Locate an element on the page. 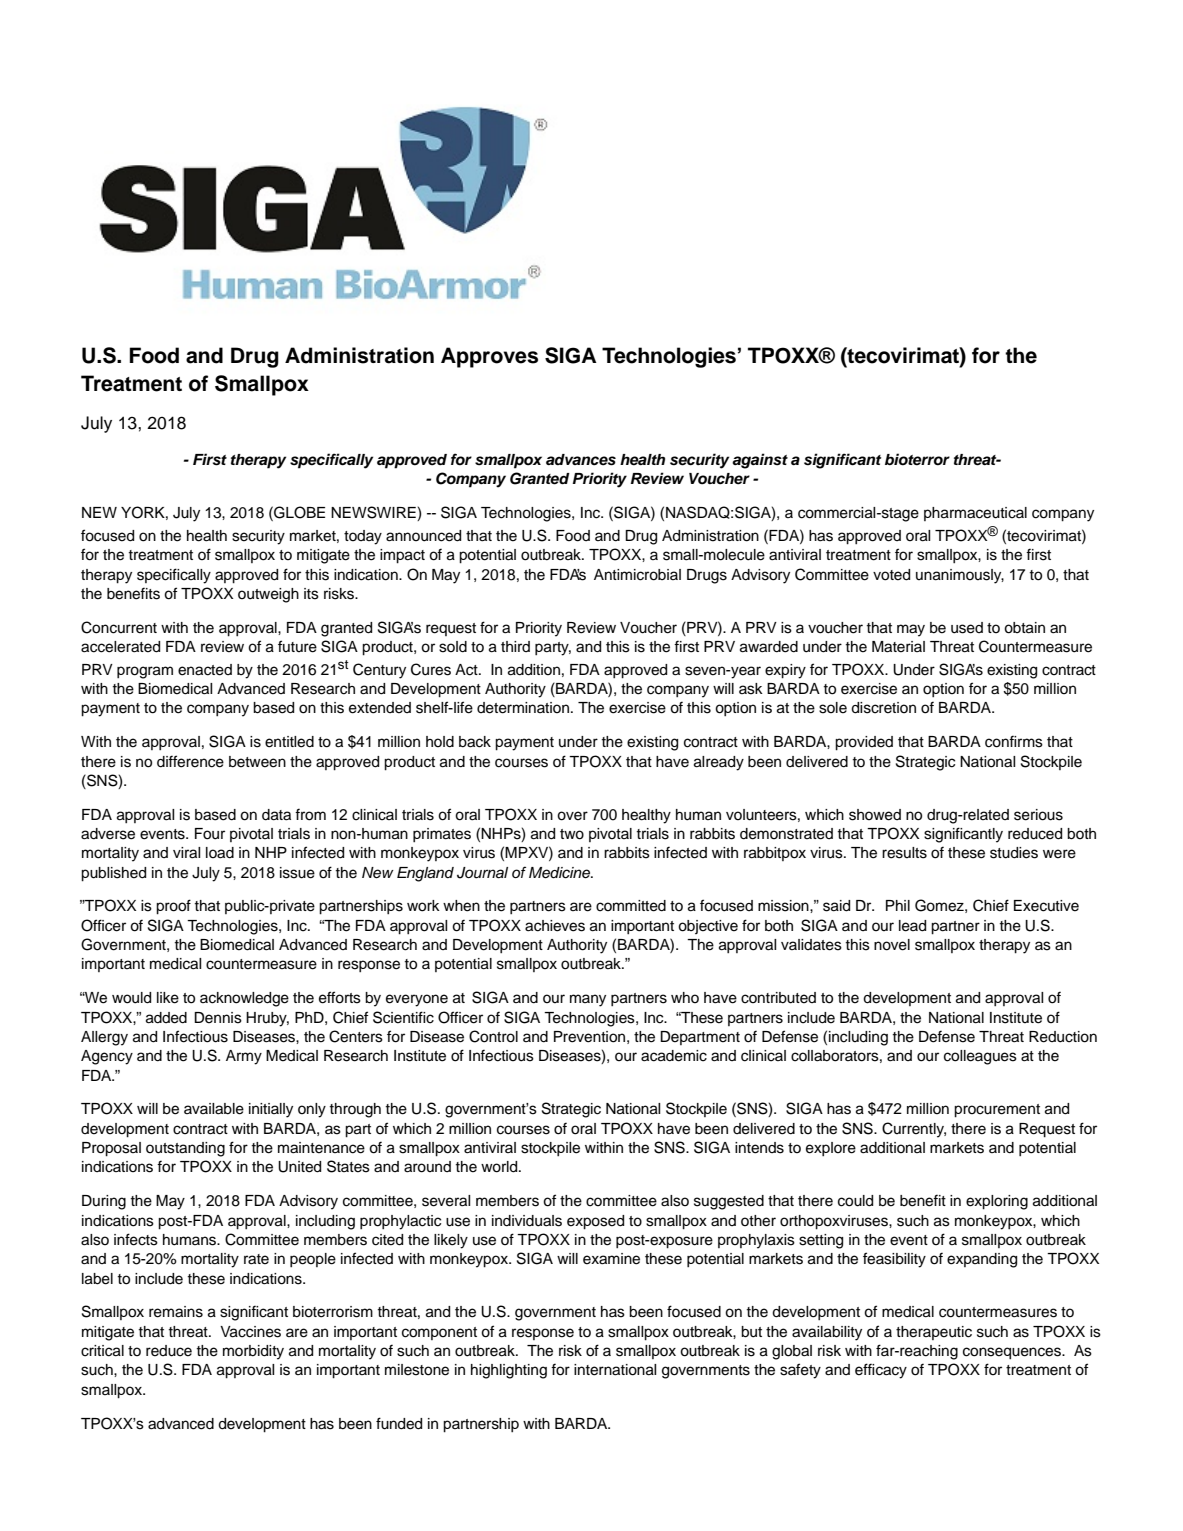 This image has height=1531, width=1183. pharmaceutical is located at coordinates (975, 514).
